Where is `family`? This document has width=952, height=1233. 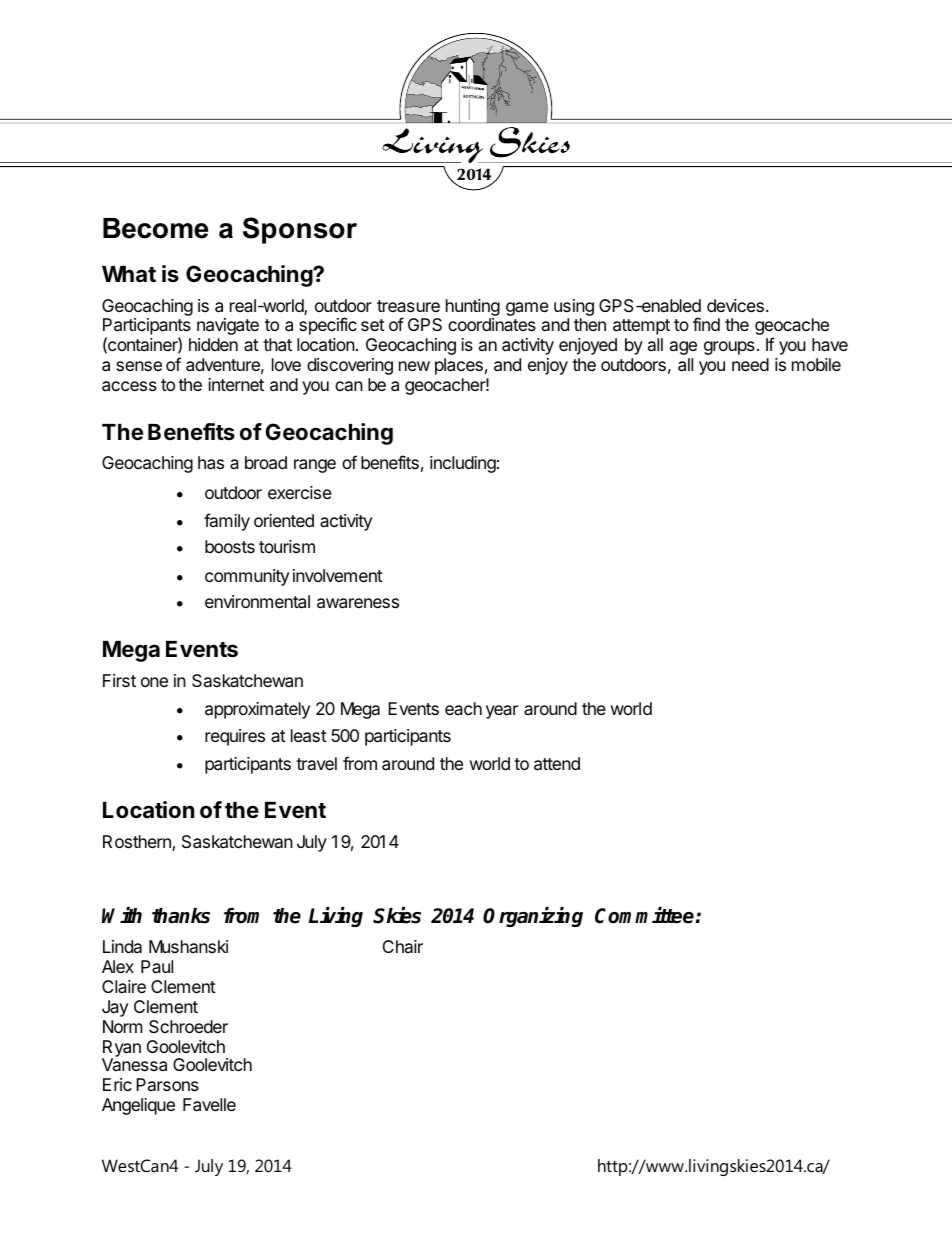 family is located at coordinates (227, 522).
